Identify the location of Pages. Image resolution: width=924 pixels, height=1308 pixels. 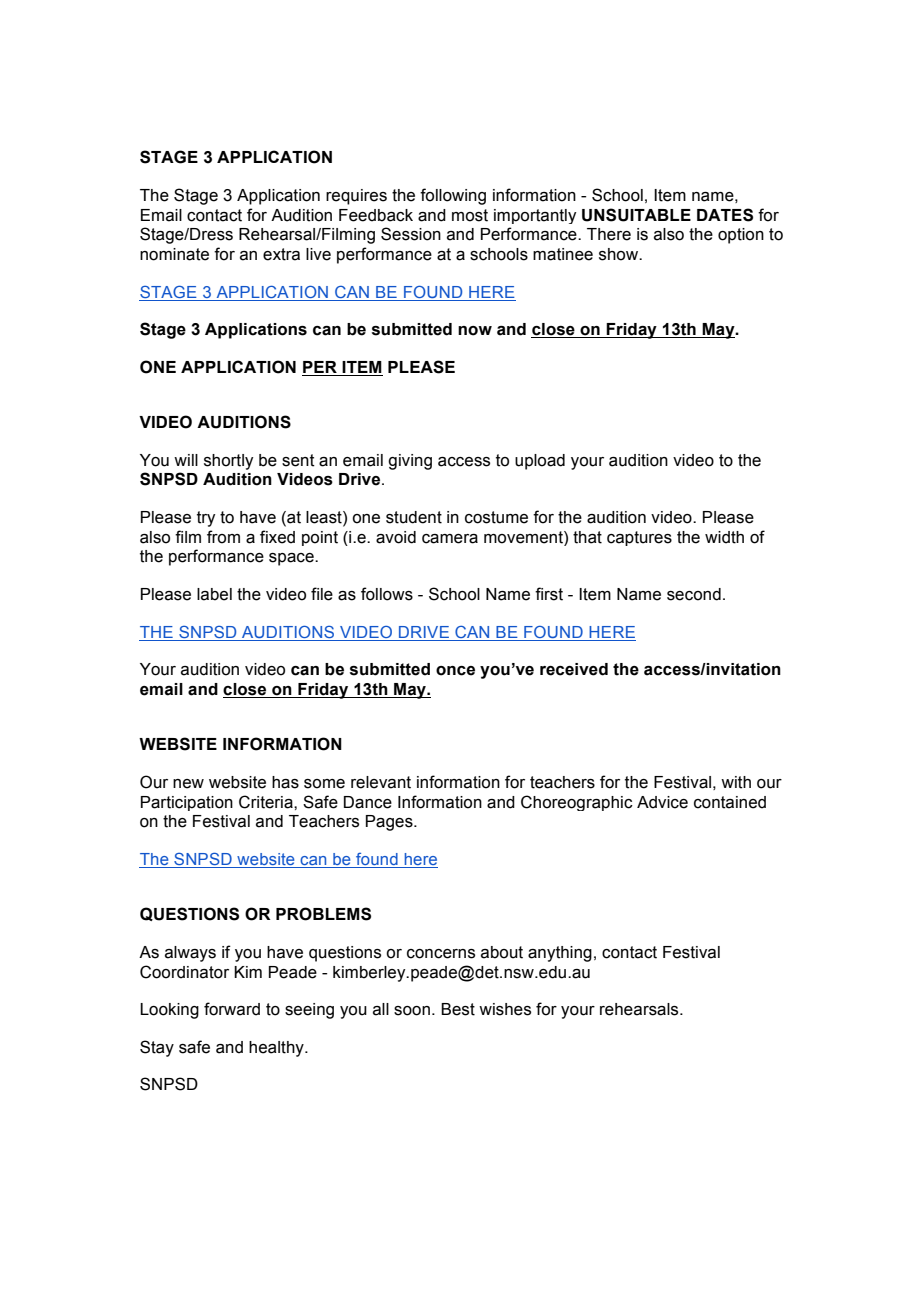
(390, 823).
